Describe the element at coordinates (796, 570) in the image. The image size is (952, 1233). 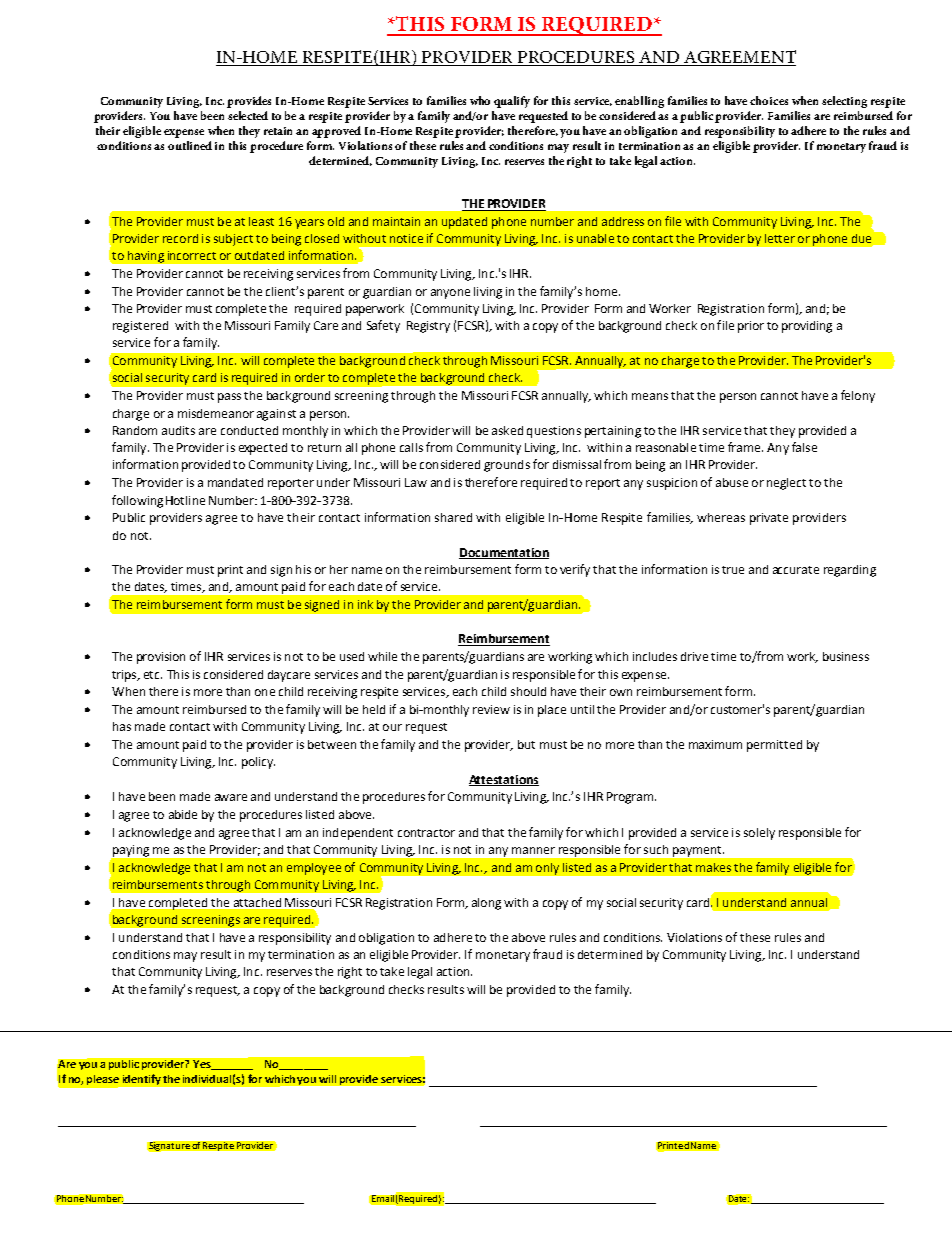
I see `accurate` at that location.
